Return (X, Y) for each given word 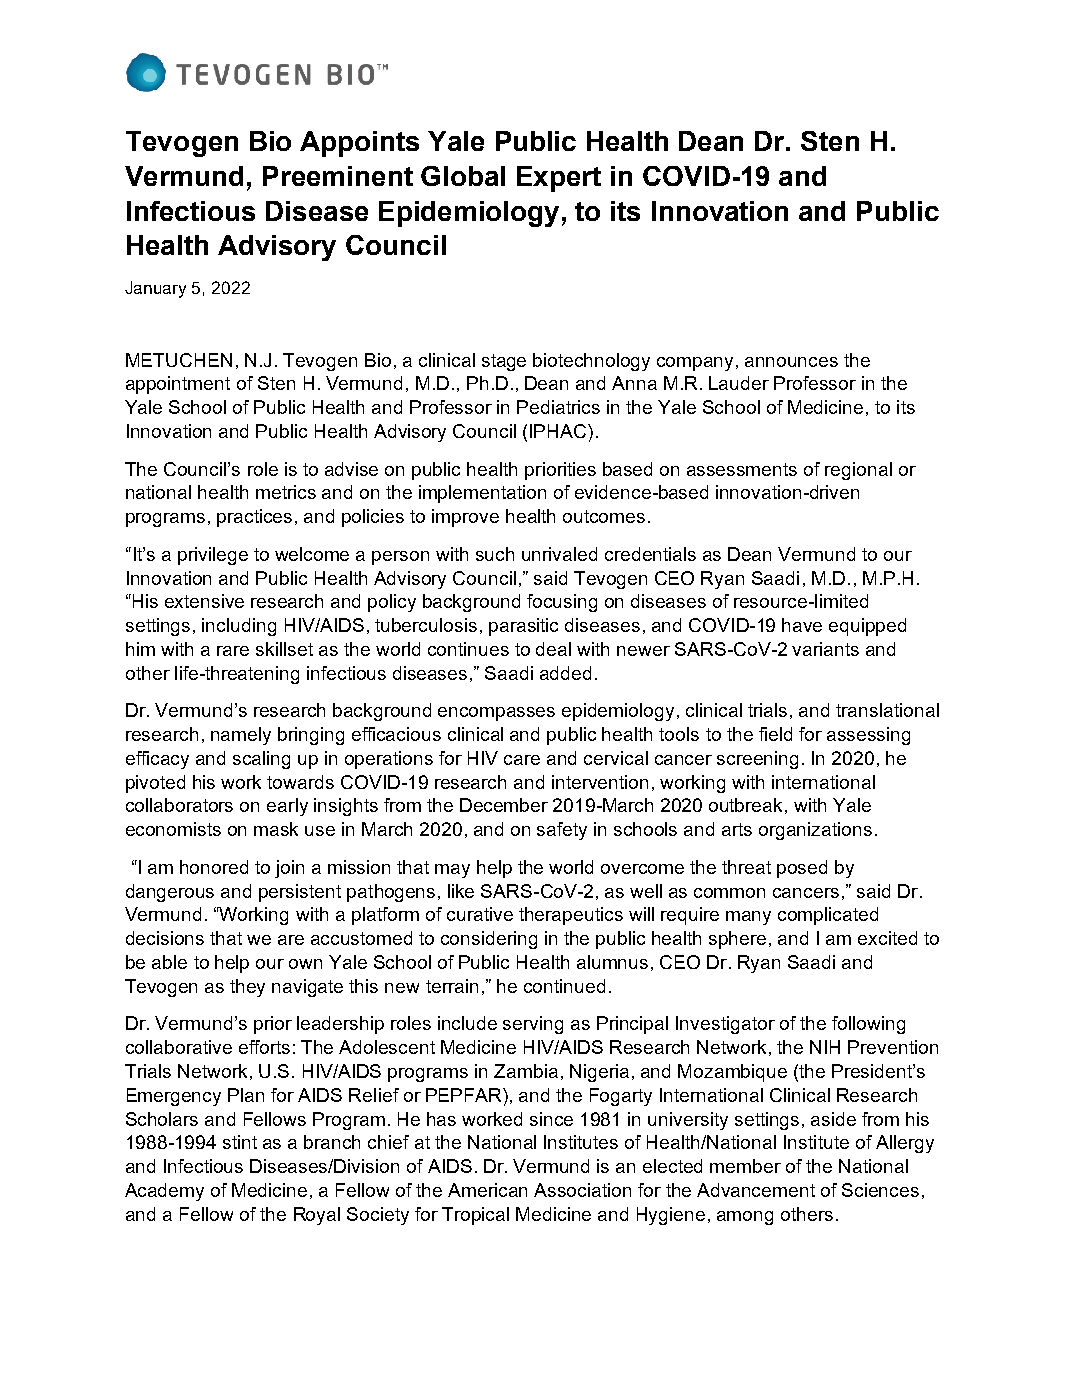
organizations (815, 831)
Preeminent (338, 176)
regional (858, 471)
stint (240, 1142)
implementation (482, 494)
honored (214, 867)
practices (254, 518)
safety (562, 831)
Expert (559, 179)
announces (791, 362)
